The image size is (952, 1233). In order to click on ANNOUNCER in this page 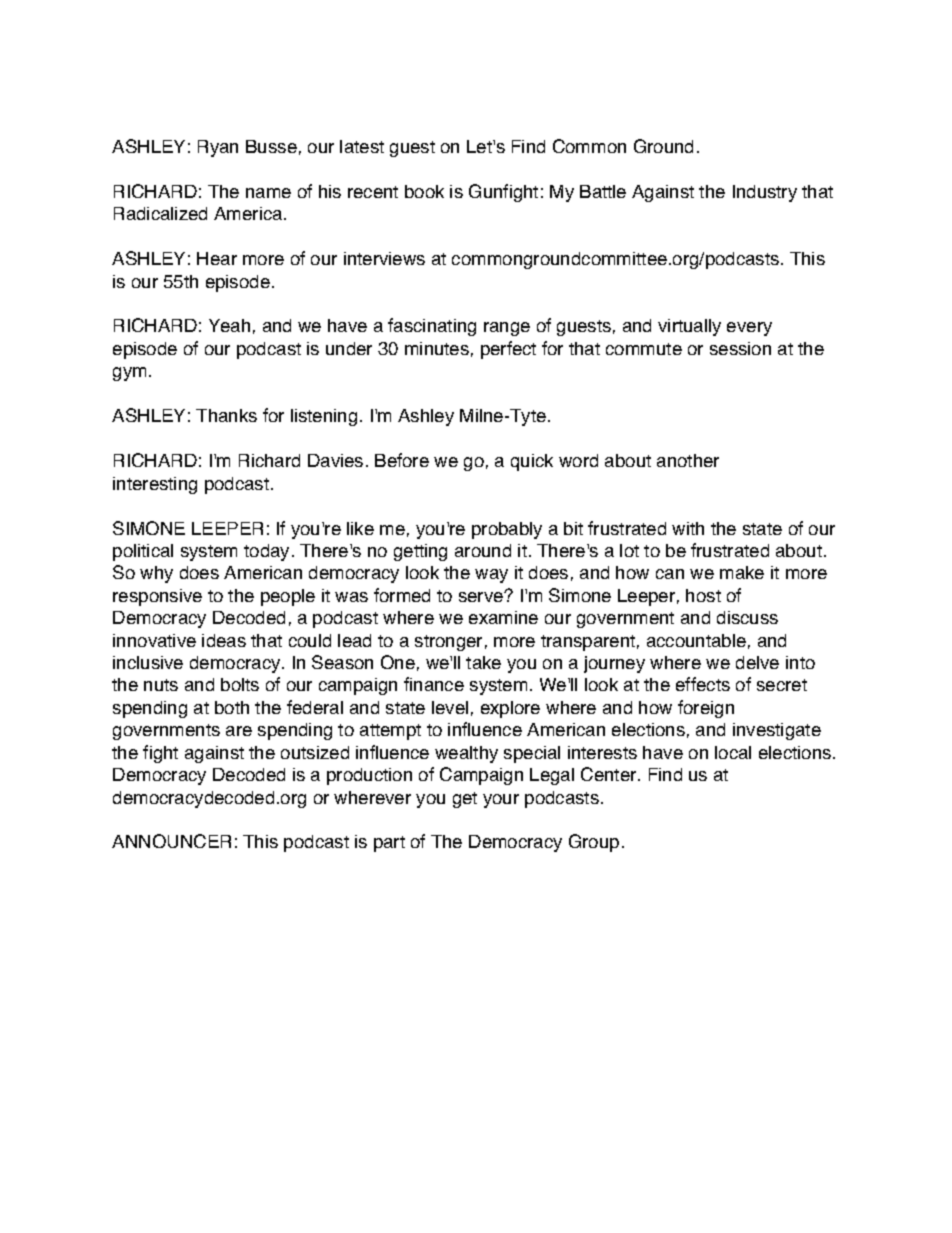, I will do `click(171, 841)`.
